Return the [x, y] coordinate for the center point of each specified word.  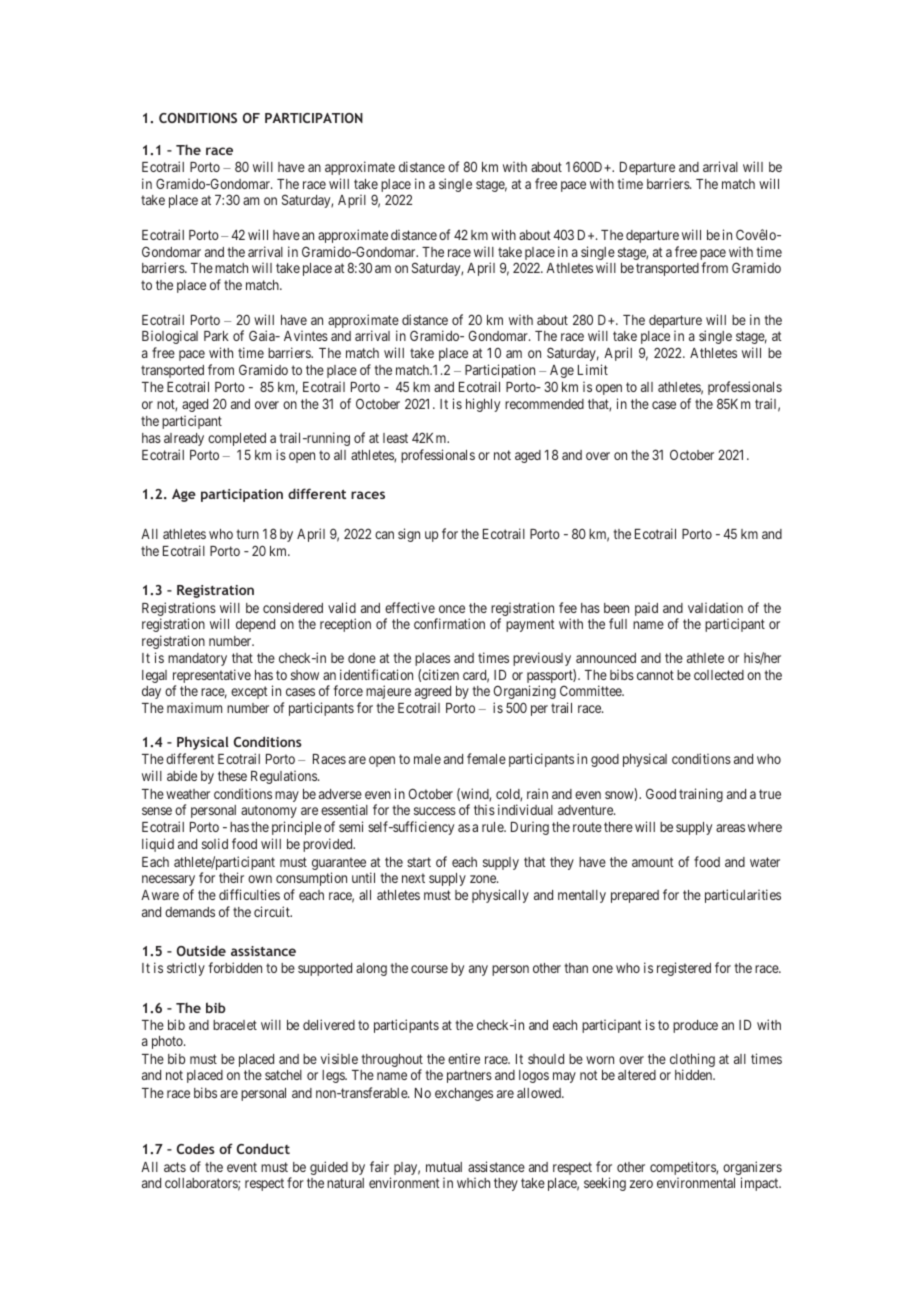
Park [216, 336]
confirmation [449, 623]
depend [255, 625]
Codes [196, 1148]
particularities [743, 896]
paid [646, 609]
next [413, 878]
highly [483, 405]
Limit [593, 369]
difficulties [249, 894]
